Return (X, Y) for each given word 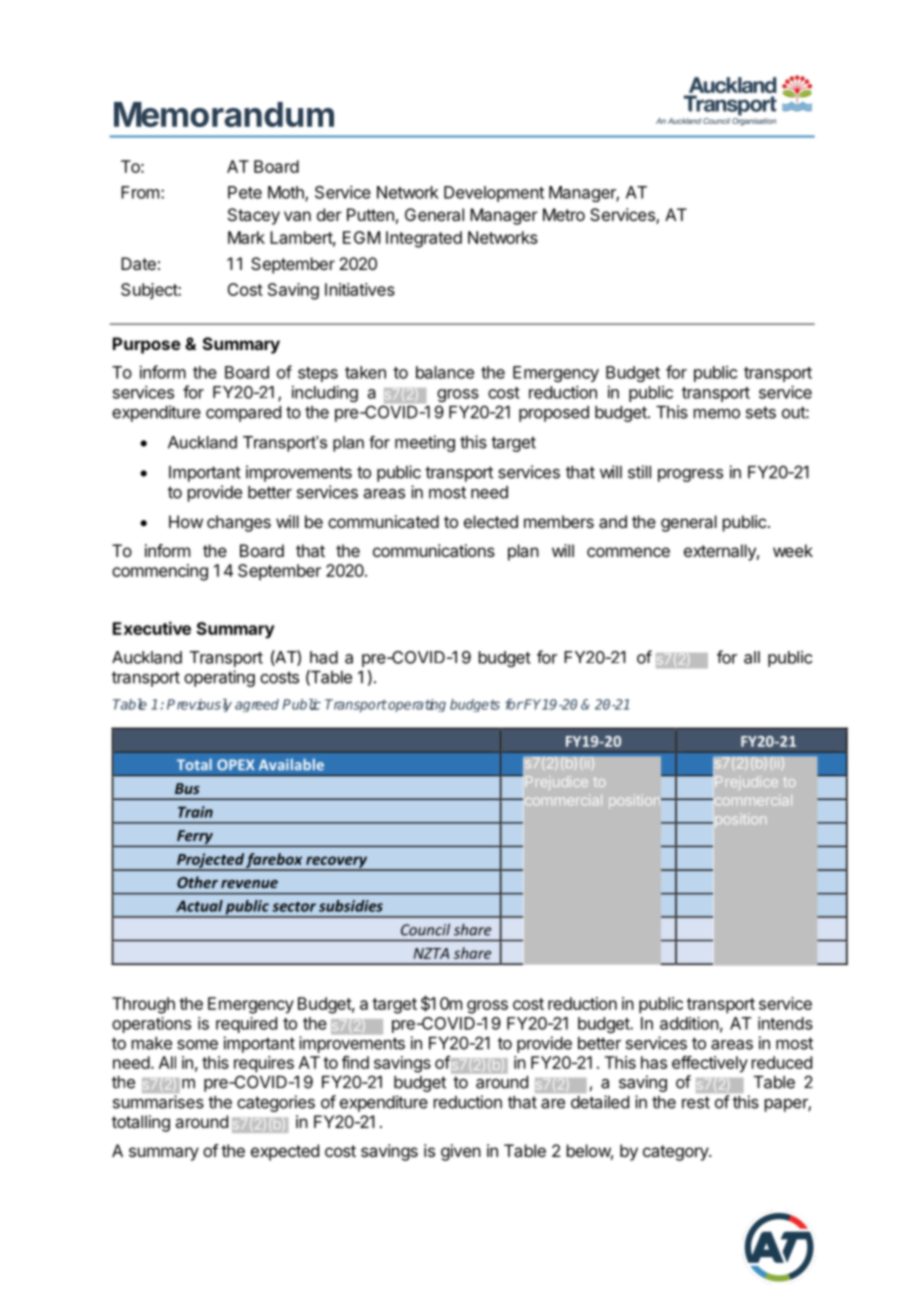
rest (696, 1102)
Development (494, 194)
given (461, 1152)
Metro (564, 214)
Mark (246, 237)
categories (276, 1103)
